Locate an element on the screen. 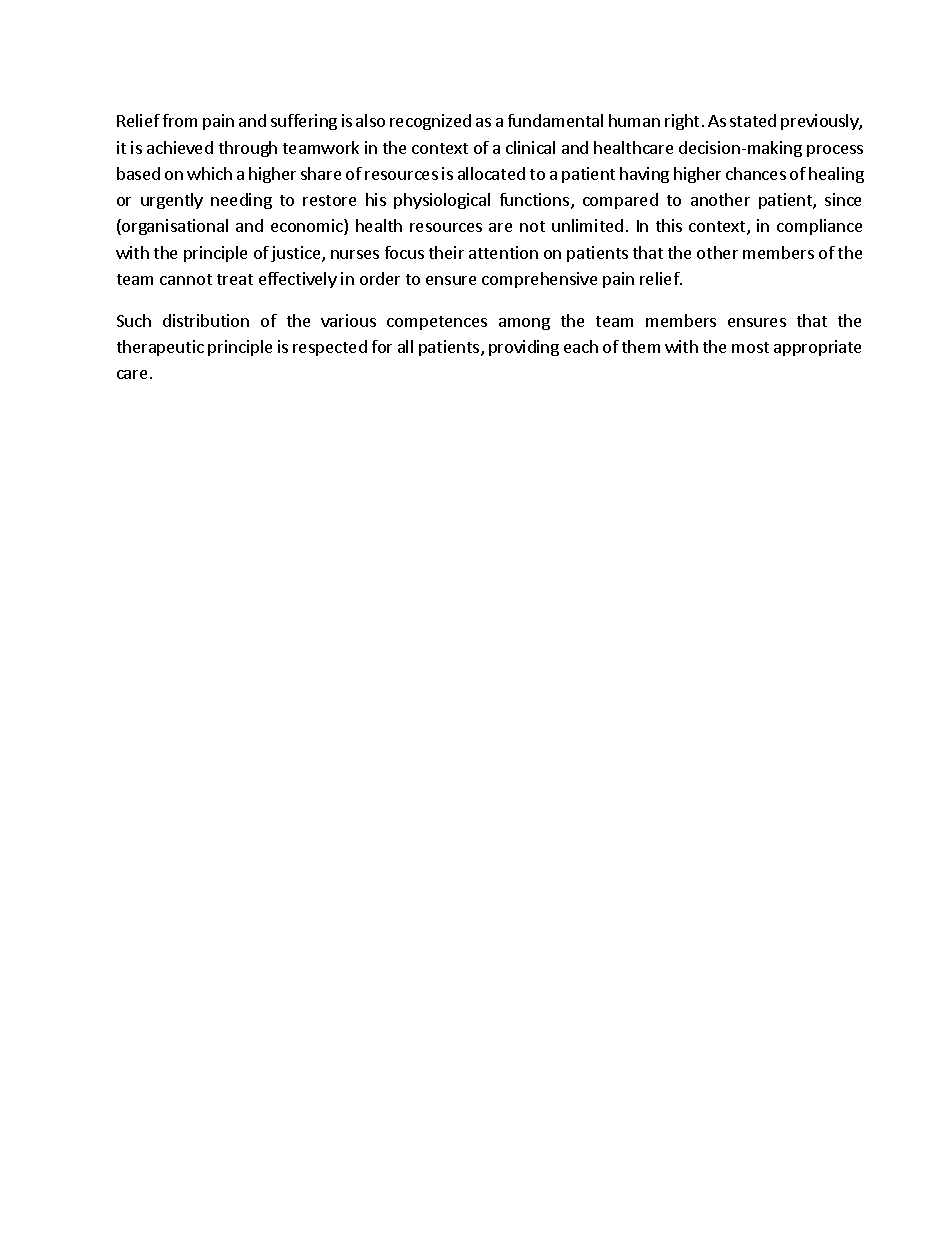  therapeutic is located at coordinates (160, 348).
